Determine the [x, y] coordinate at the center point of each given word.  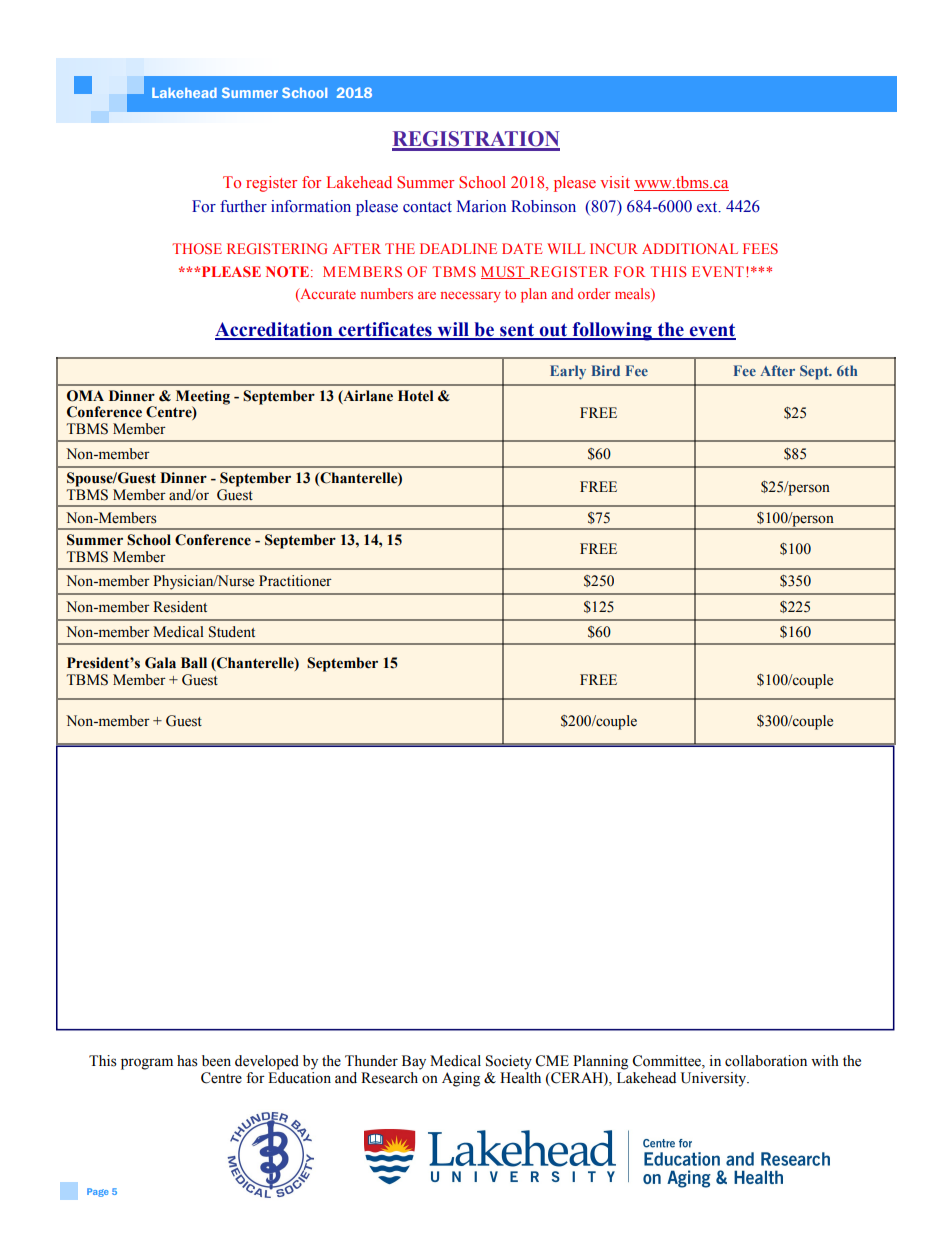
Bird [605, 370]
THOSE [197, 248]
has [187, 1061]
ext [708, 207]
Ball [194, 663]
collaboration [766, 1061]
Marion [481, 206]
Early [568, 372]
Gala [160, 663]
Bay [414, 1062]
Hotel [415, 396]
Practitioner [295, 581]
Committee [667, 1062]
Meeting [203, 398]
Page [98, 1192]
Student [232, 632]
